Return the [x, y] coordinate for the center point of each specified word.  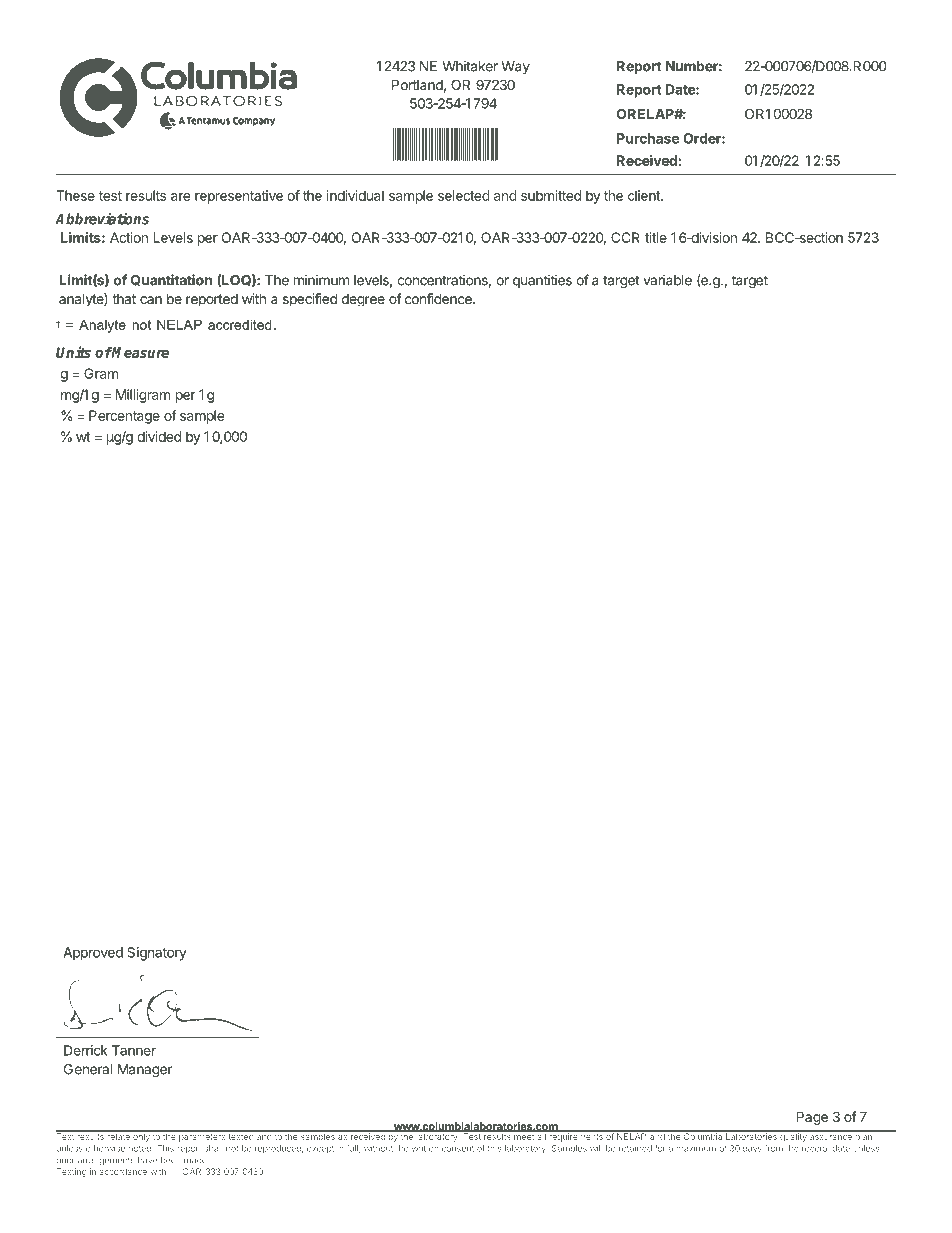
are [180, 197]
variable [667, 280]
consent [458, 1149]
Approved [93, 954]
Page [812, 1118]
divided [159, 436]
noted [141, 1148]
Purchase [648, 138]
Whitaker [470, 66]
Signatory [157, 954]
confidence [439, 298]
